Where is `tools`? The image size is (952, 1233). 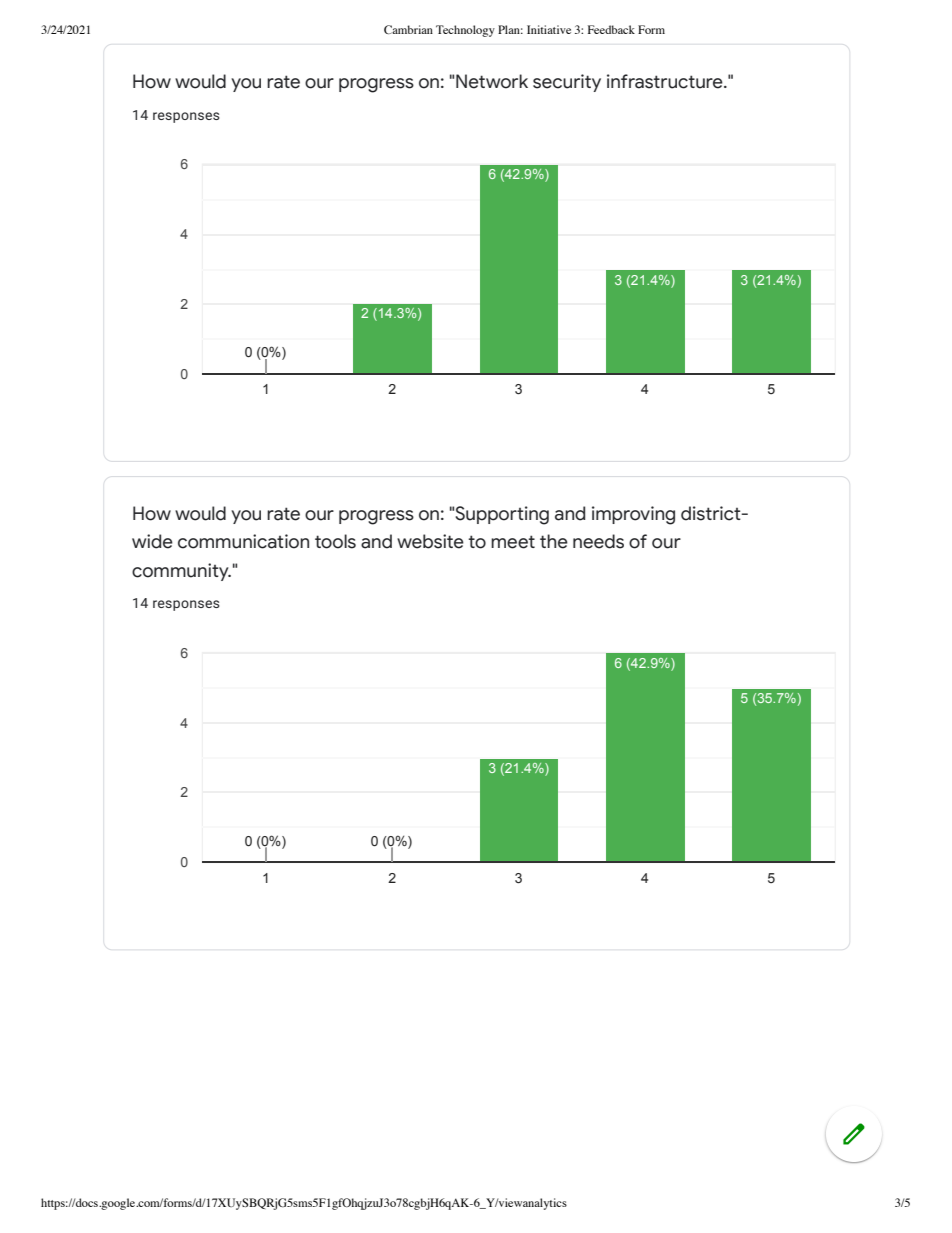
tools is located at coordinates (335, 541).
